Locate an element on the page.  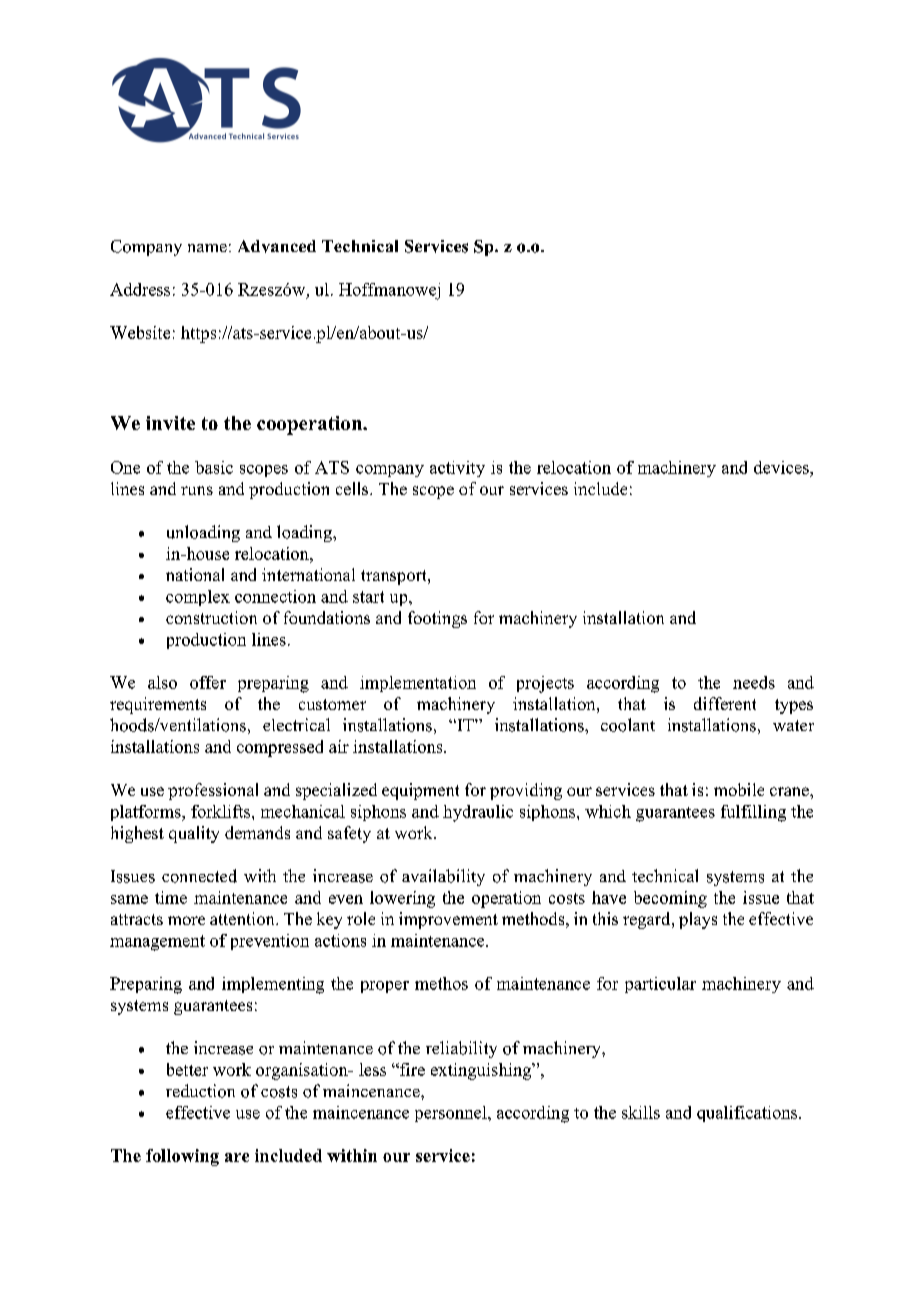
name is located at coordinates (207, 248).
